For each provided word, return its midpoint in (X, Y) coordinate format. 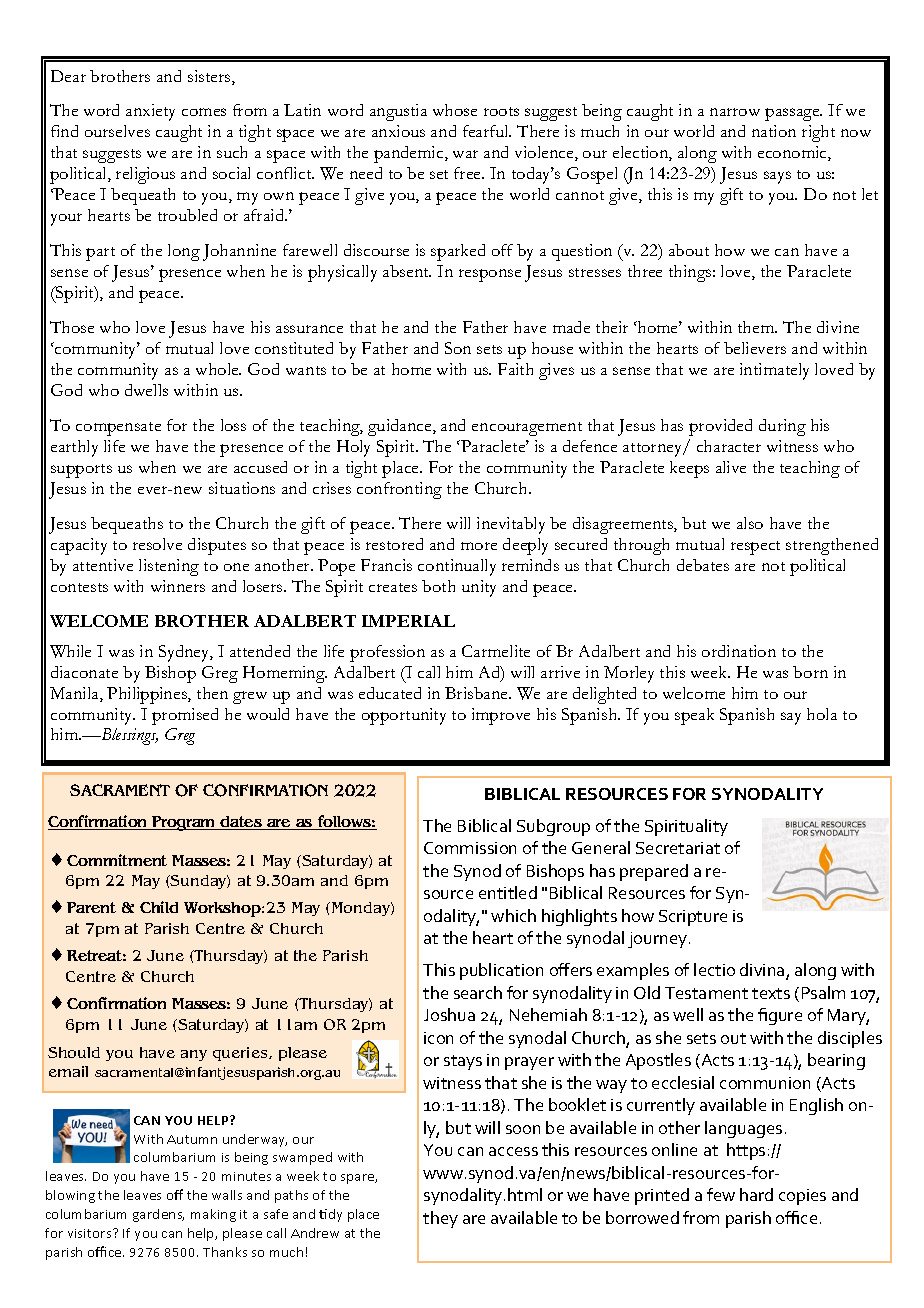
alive (731, 467)
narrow (735, 112)
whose (455, 110)
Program (184, 823)
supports (81, 471)
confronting (399, 490)
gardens (158, 1215)
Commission (470, 848)
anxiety (150, 112)
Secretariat (678, 848)
